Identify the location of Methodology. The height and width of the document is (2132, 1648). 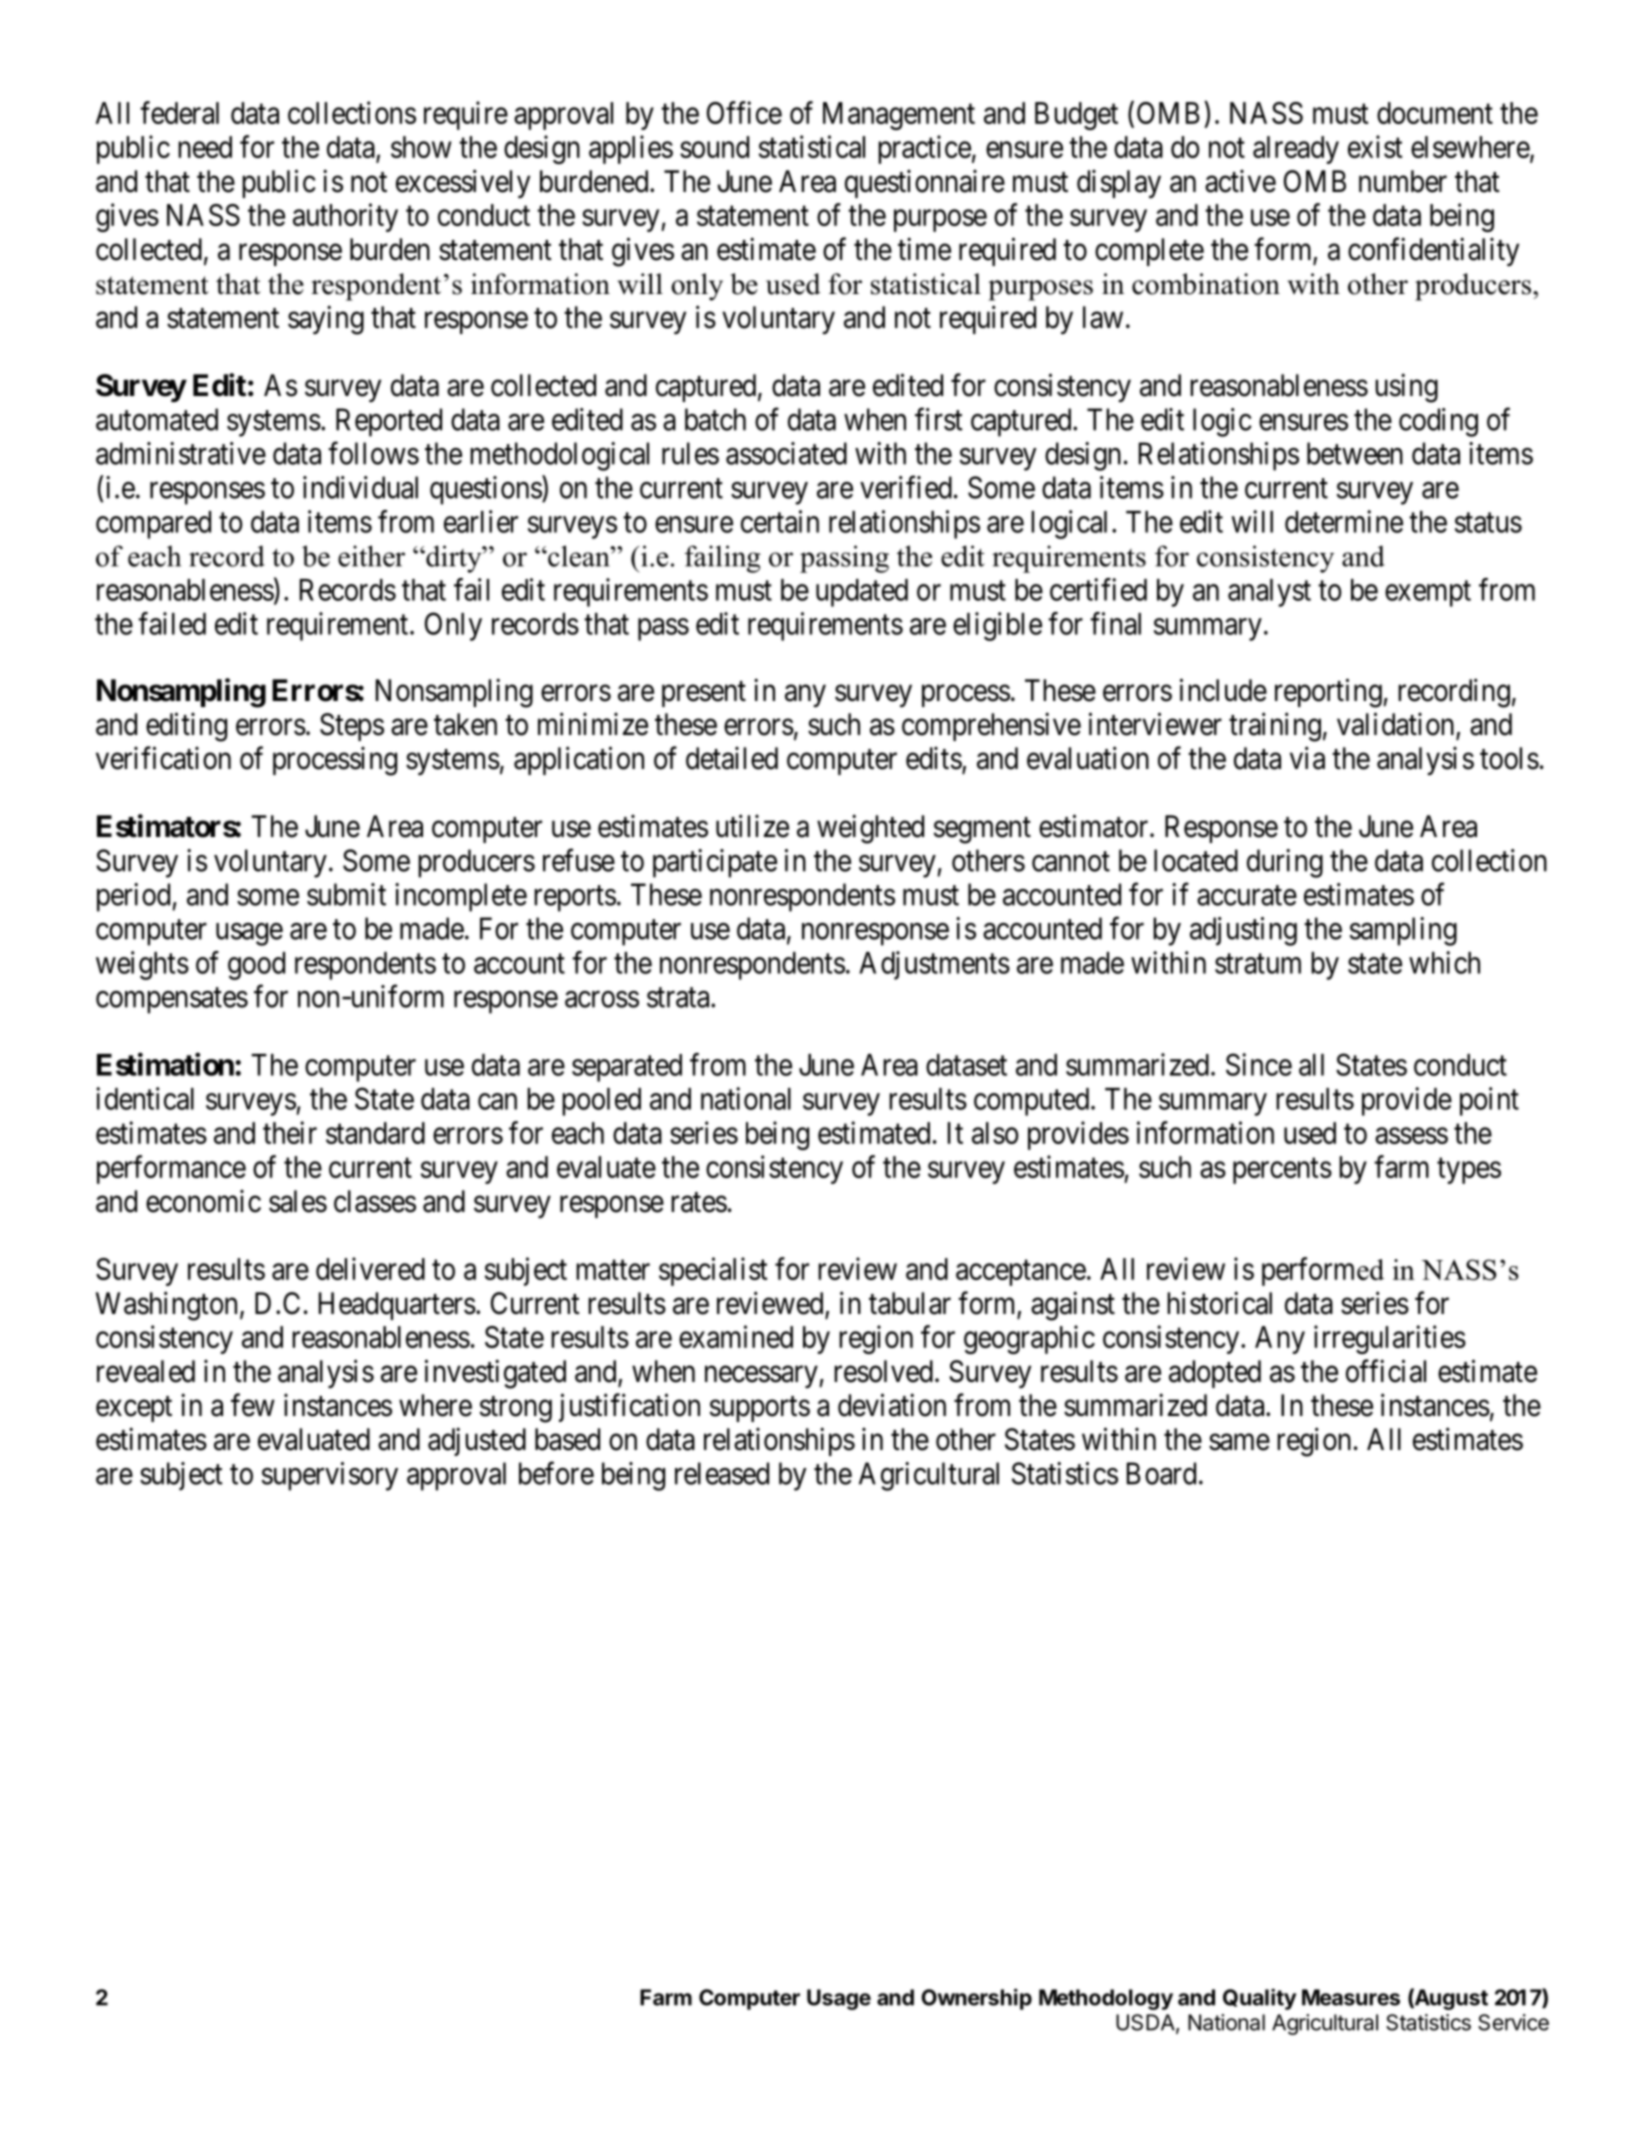
(1106, 1999).
